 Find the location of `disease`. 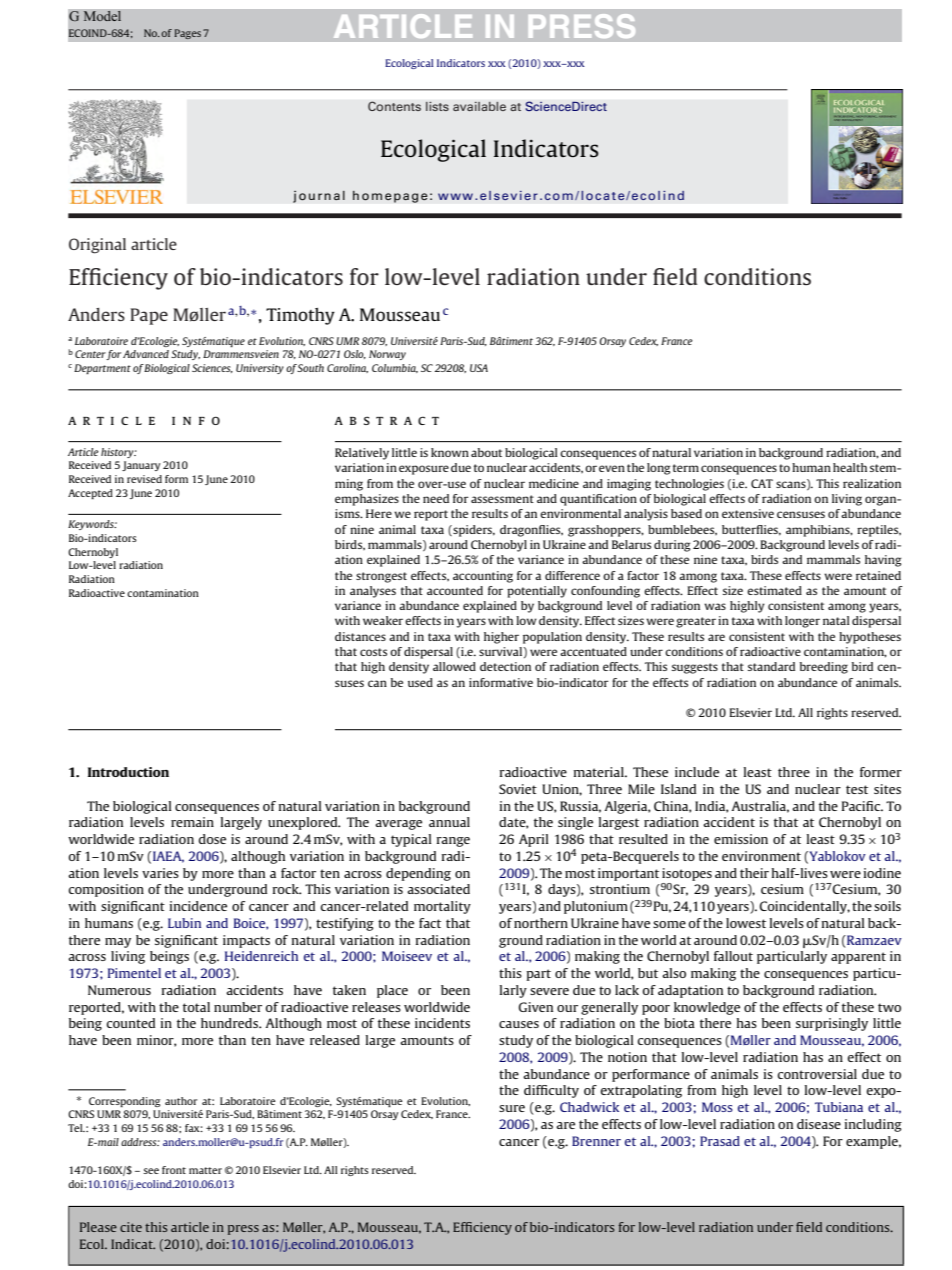

disease is located at coordinates (819, 1124).
